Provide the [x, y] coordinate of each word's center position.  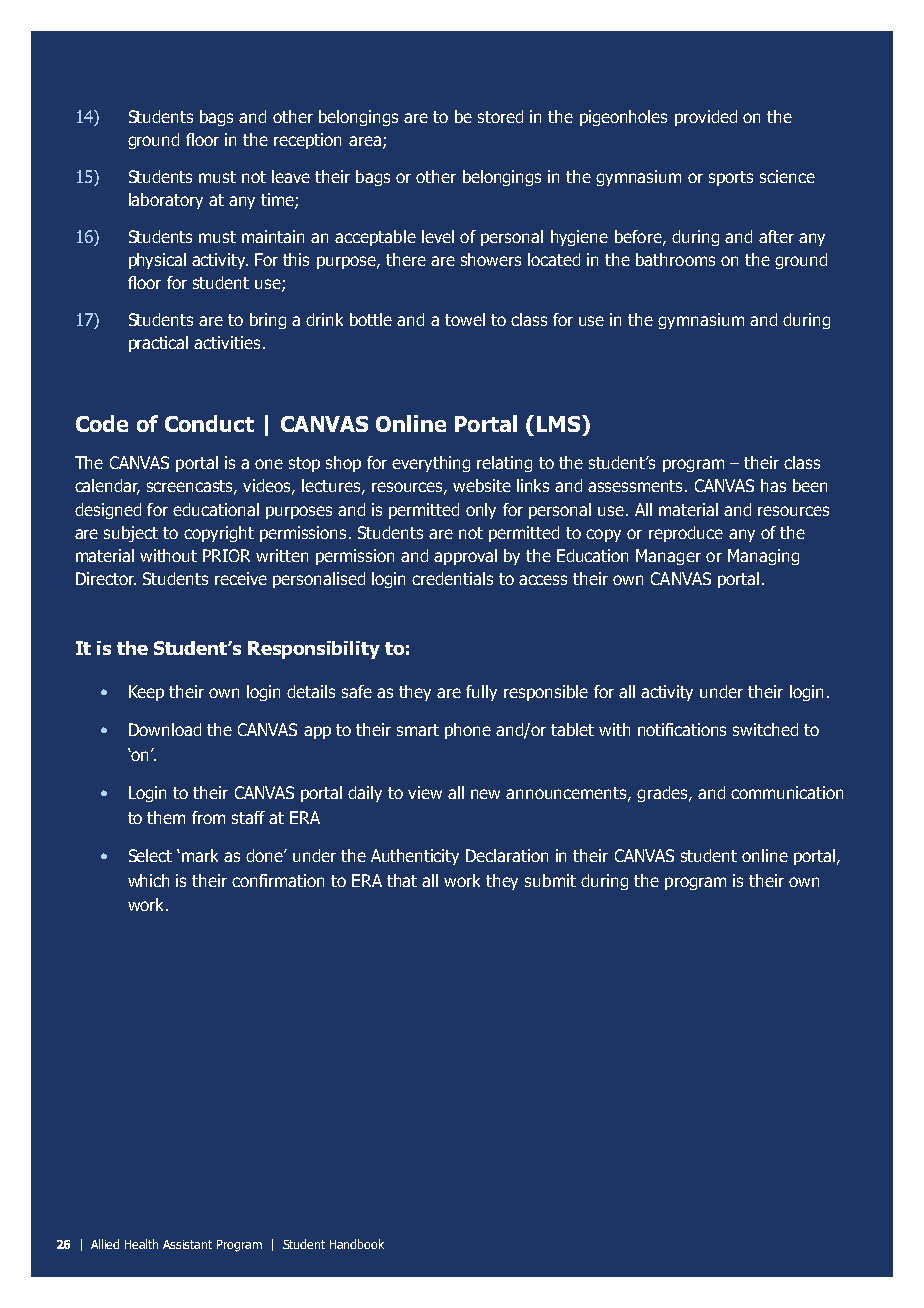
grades [663, 794]
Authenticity [415, 857]
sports [731, 178]
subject [131, 534]
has [773, 485]
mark [200, 855]
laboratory [166, 201]
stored [500, 116]
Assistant [187, 1244]
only [481, 511]
